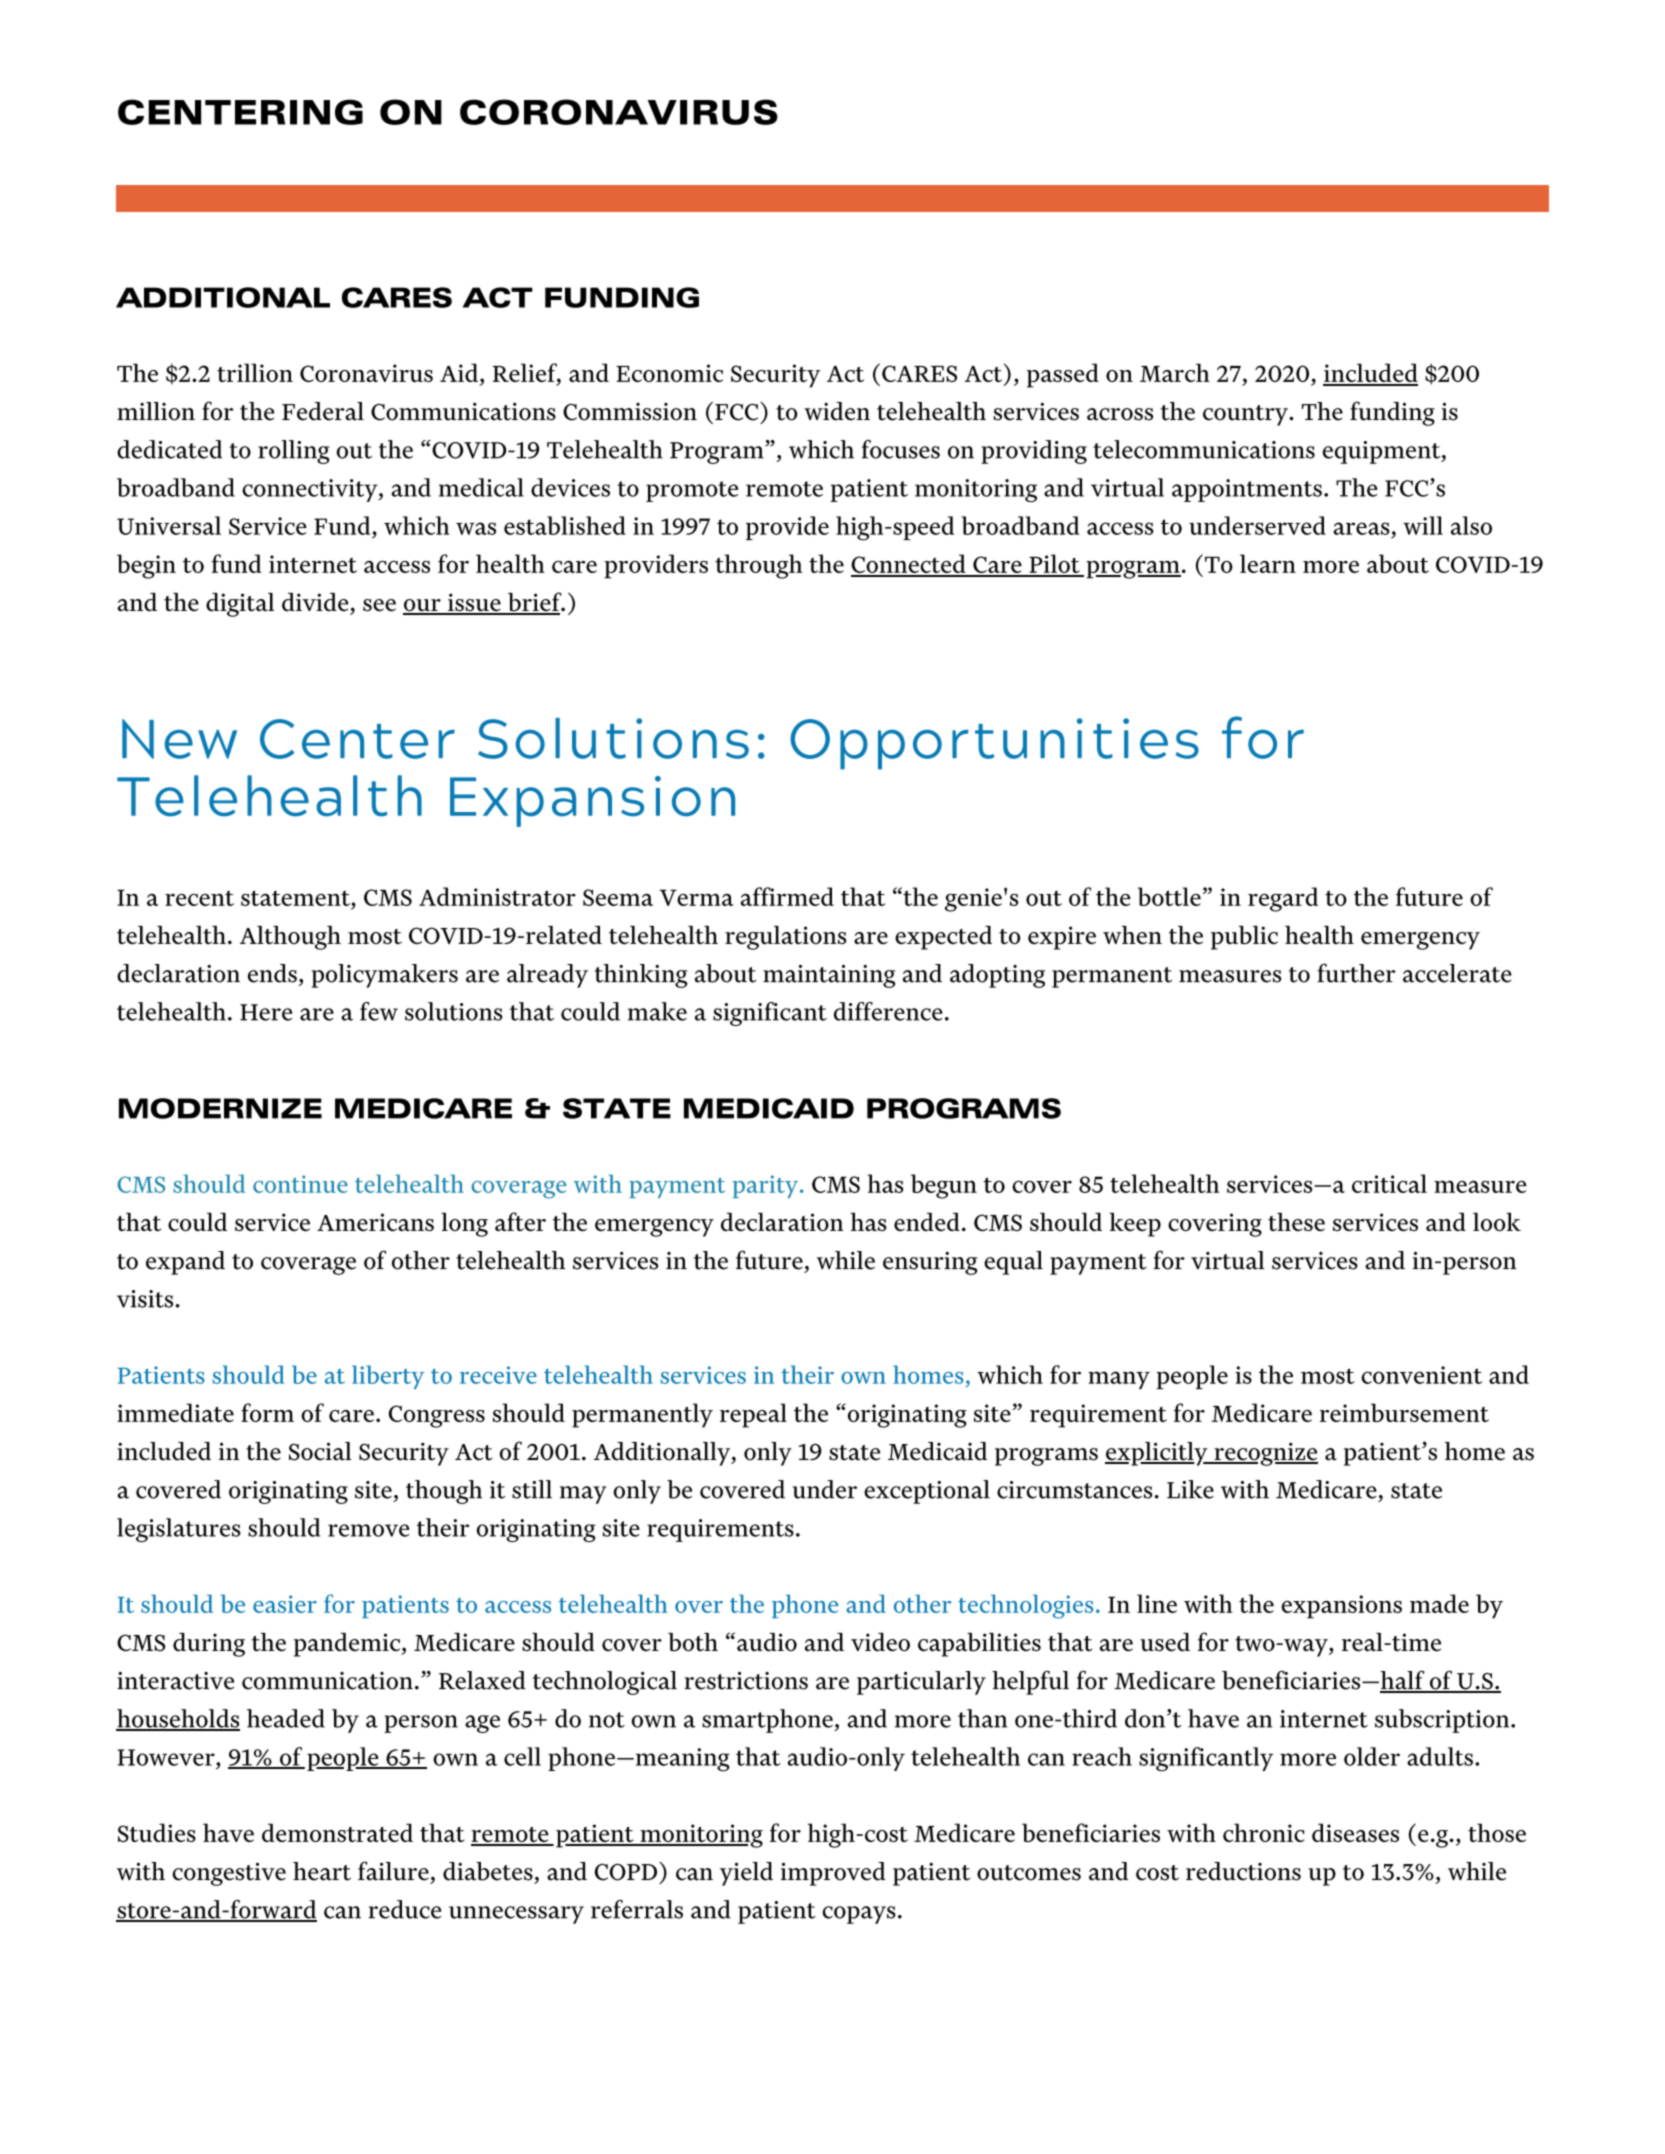 Image resolution: width=1665 pixels, height=2154 pixels. I want to click on country, so click(1246, 415).
